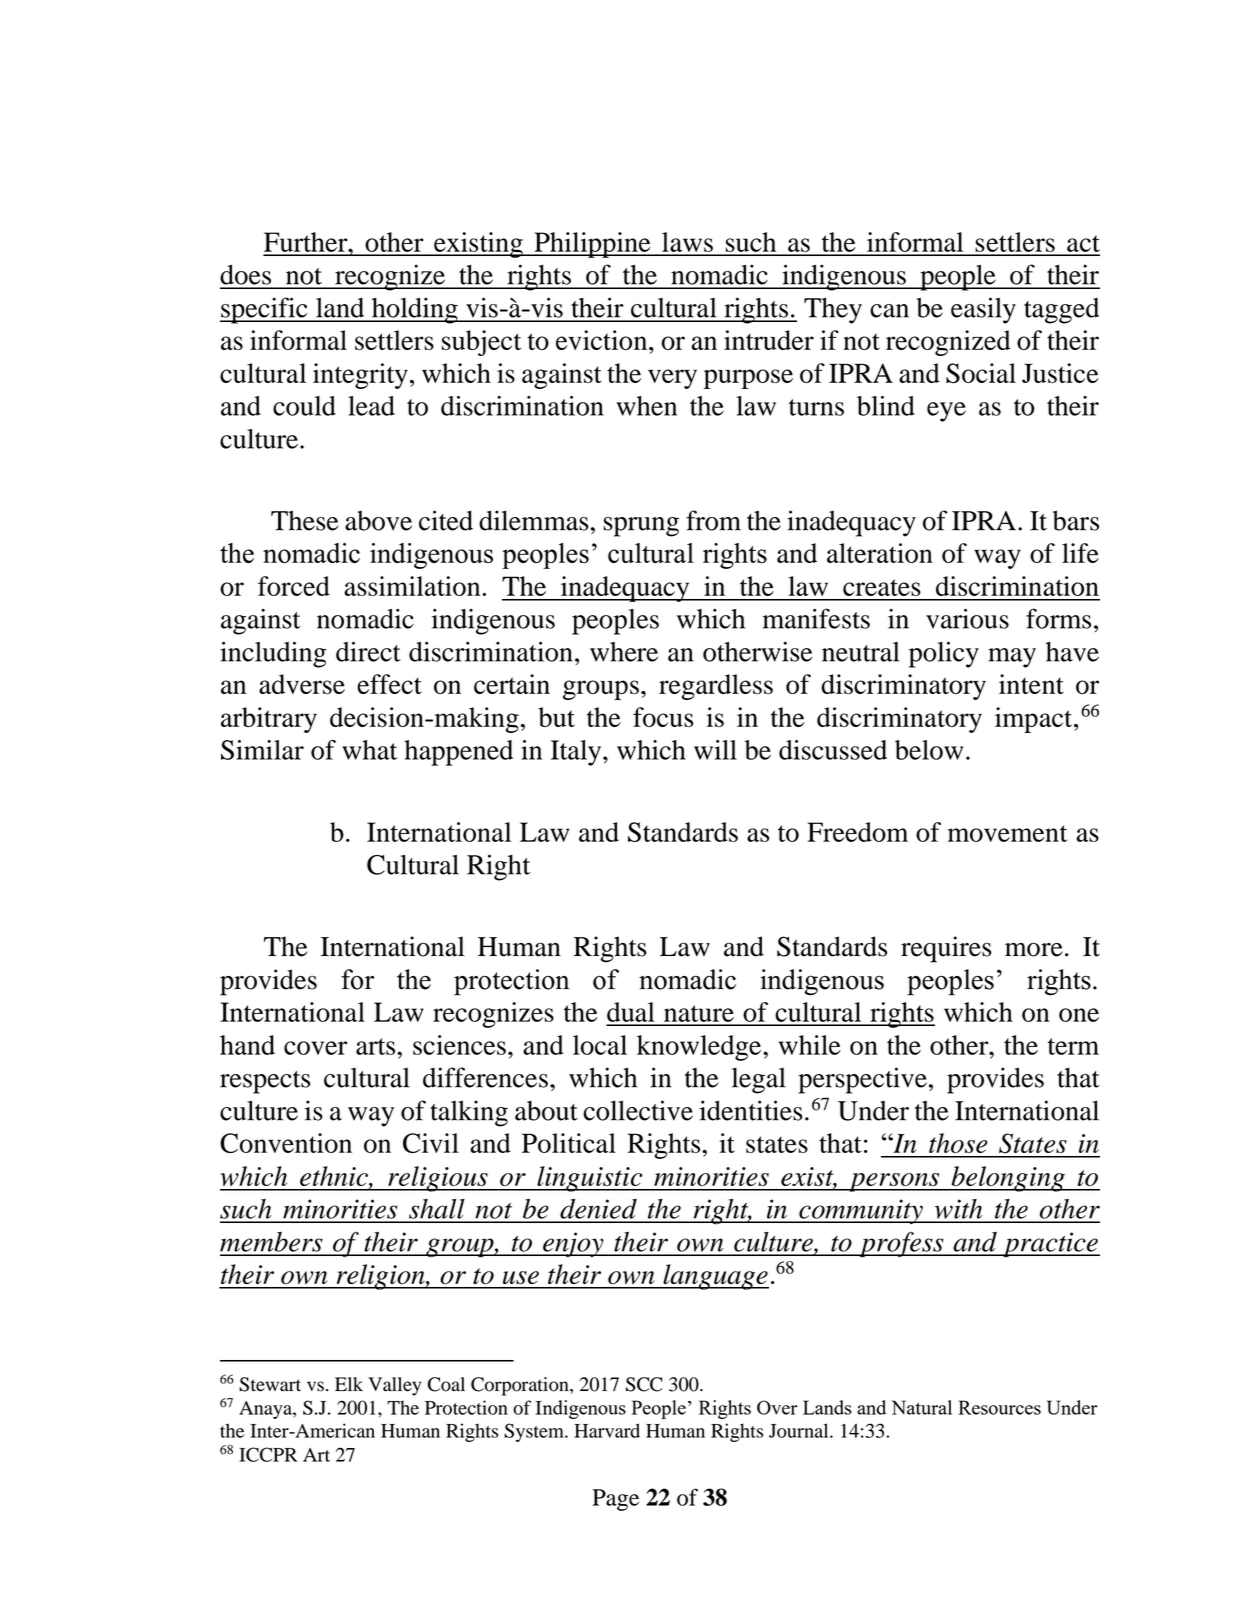  Describe the element at coordinates (369, 750) in the screenshot. I see `what` at that location.
